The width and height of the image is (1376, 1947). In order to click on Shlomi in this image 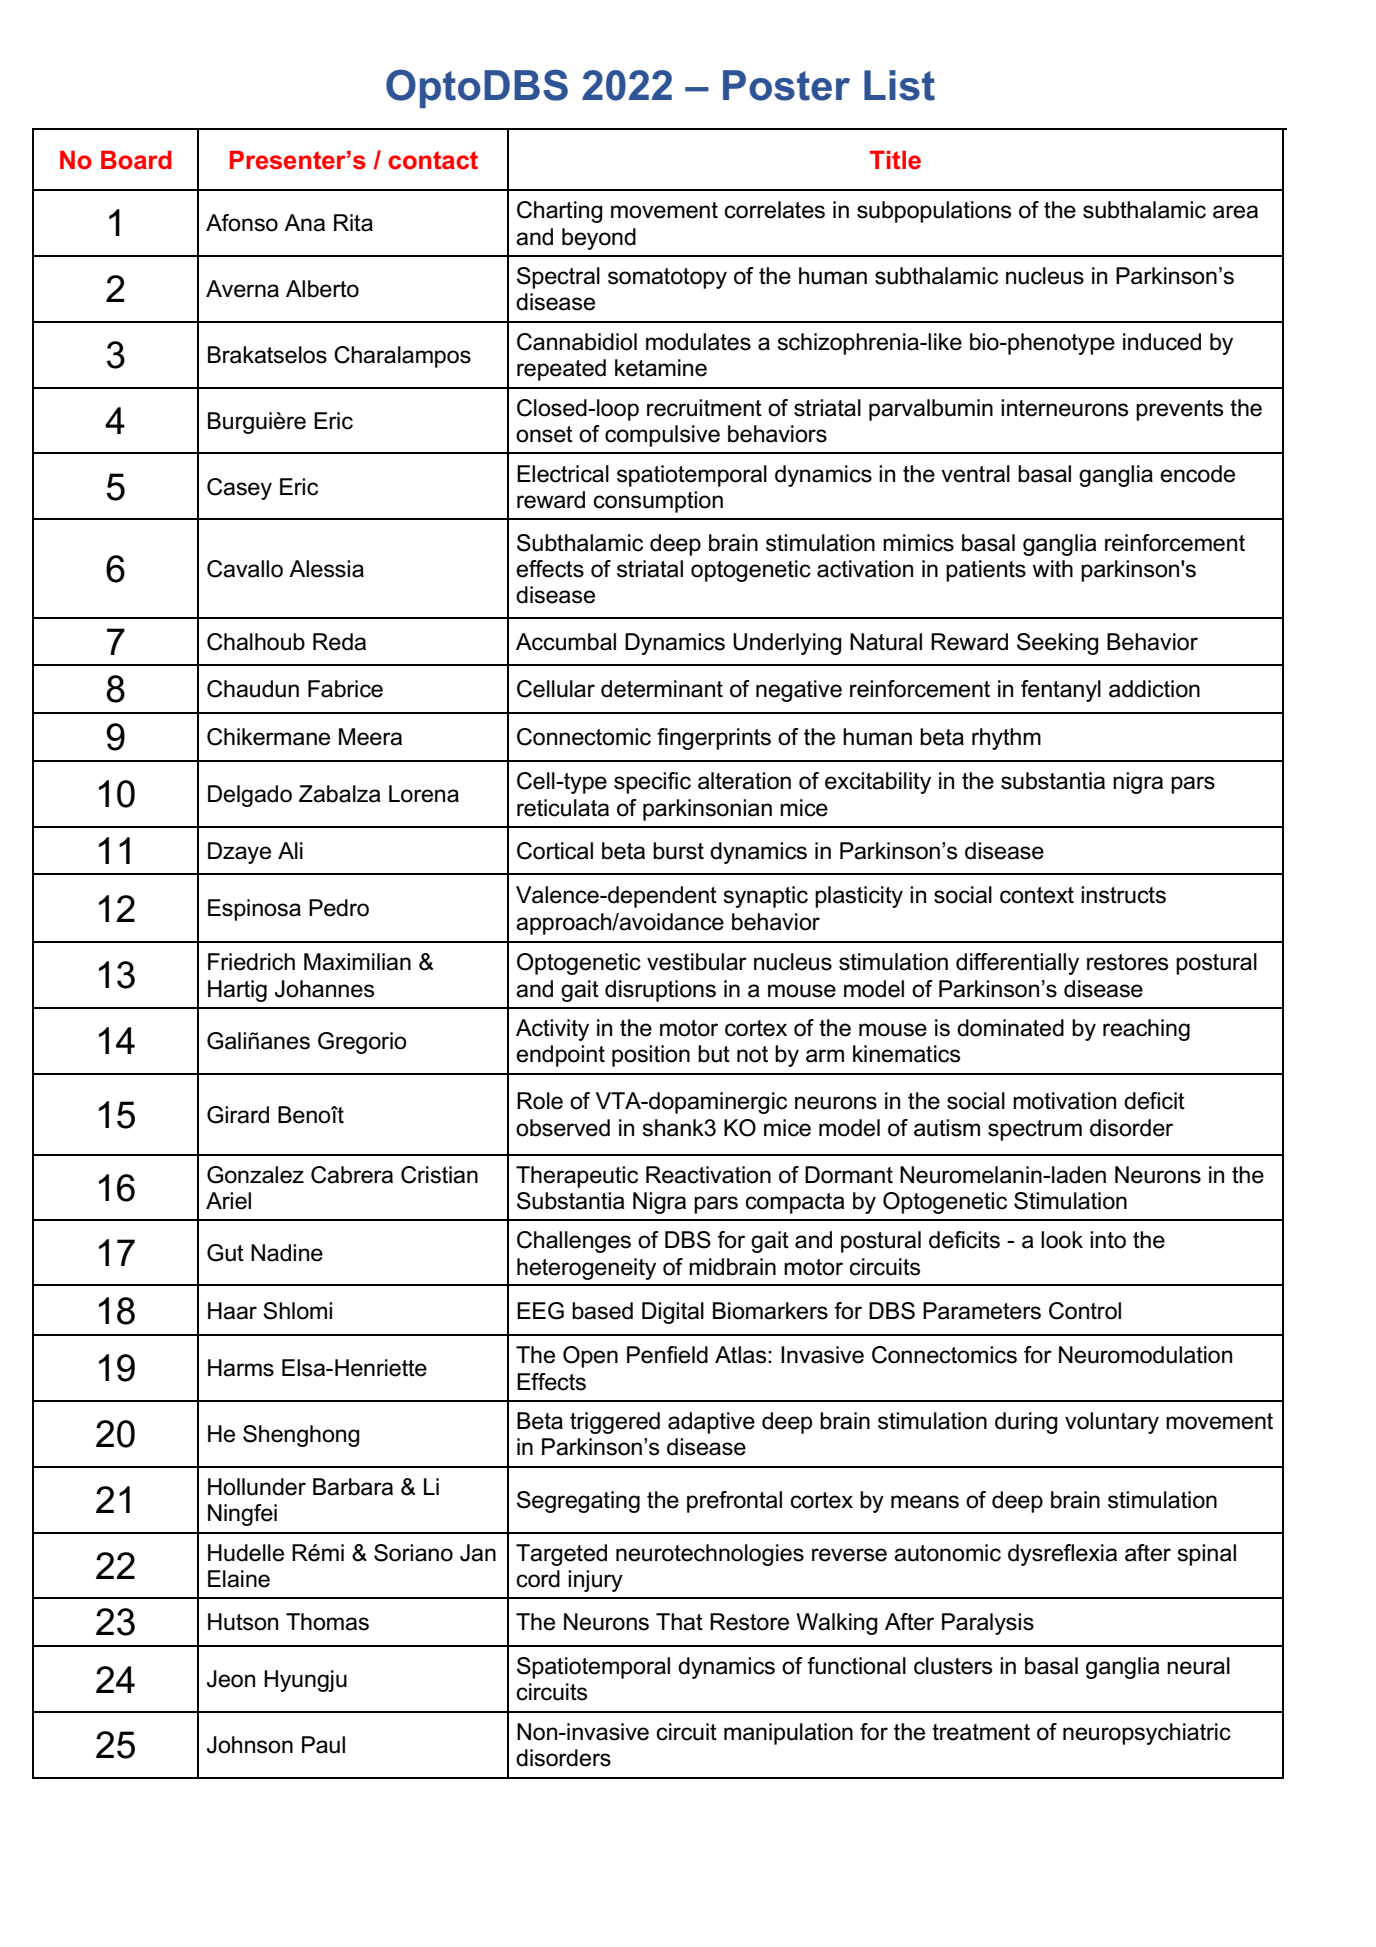, I will do `click(297, 1311)`.
